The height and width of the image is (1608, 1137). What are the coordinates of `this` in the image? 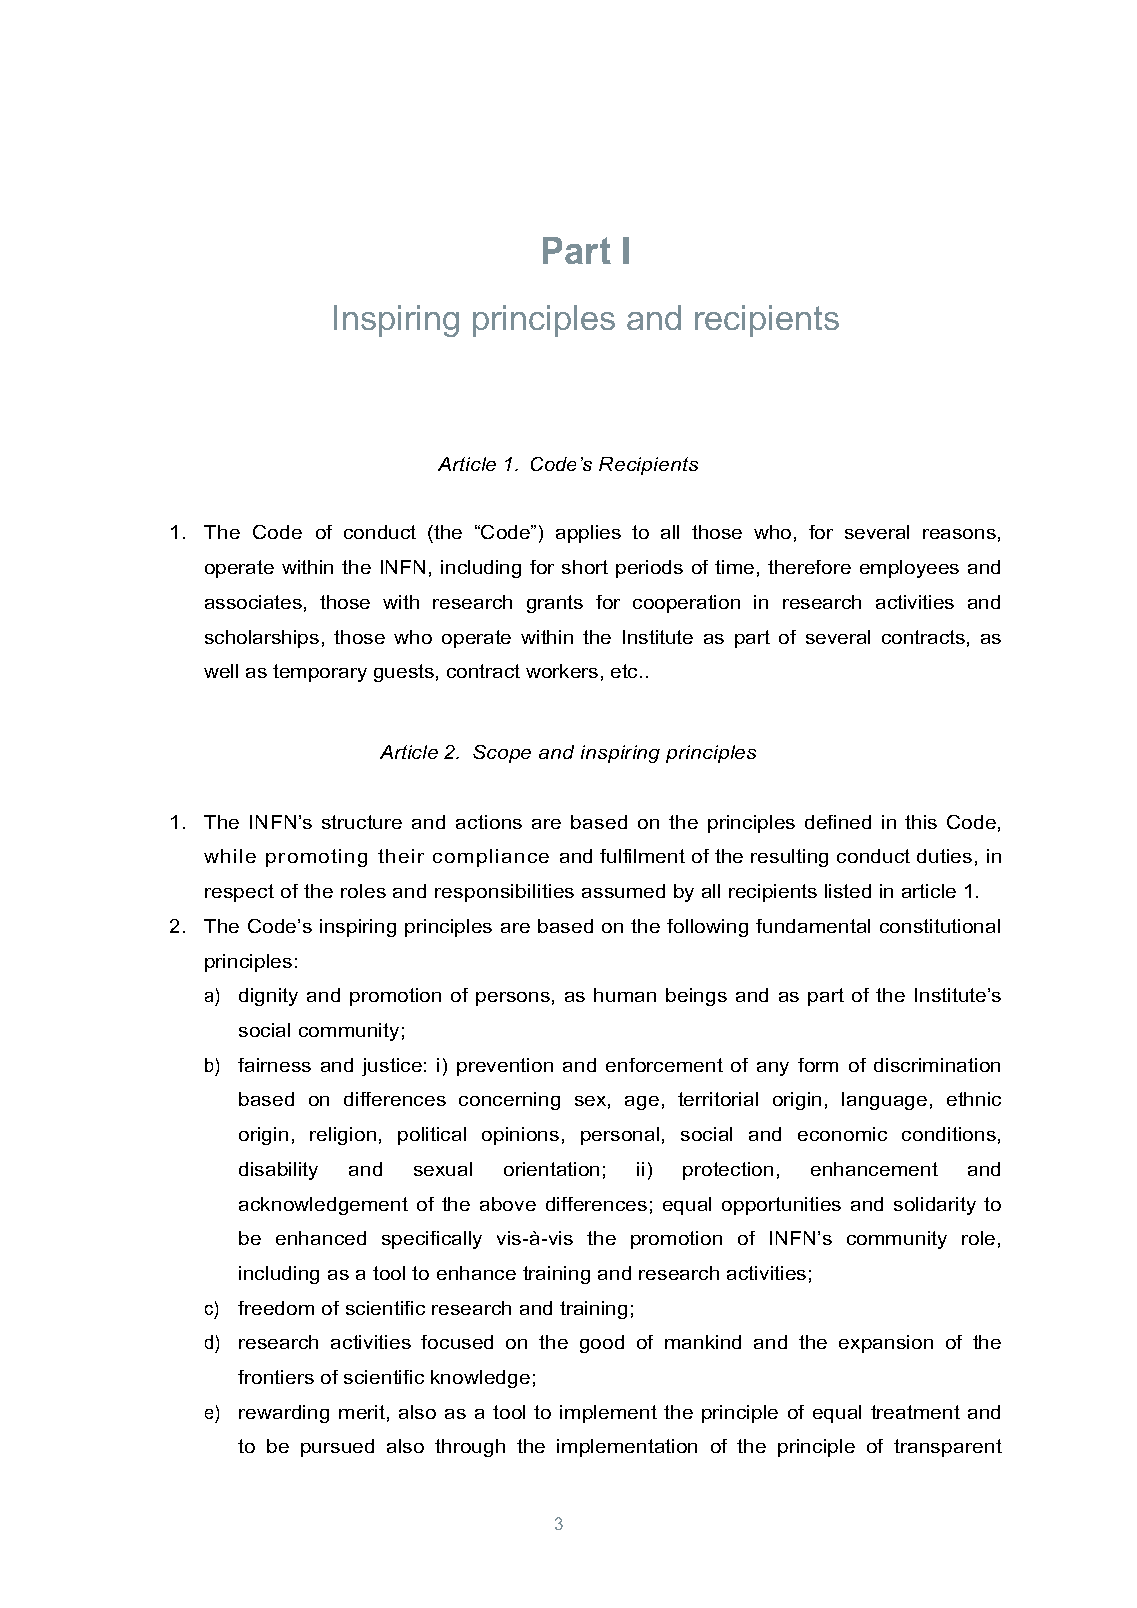 It's located at (921, 822).
